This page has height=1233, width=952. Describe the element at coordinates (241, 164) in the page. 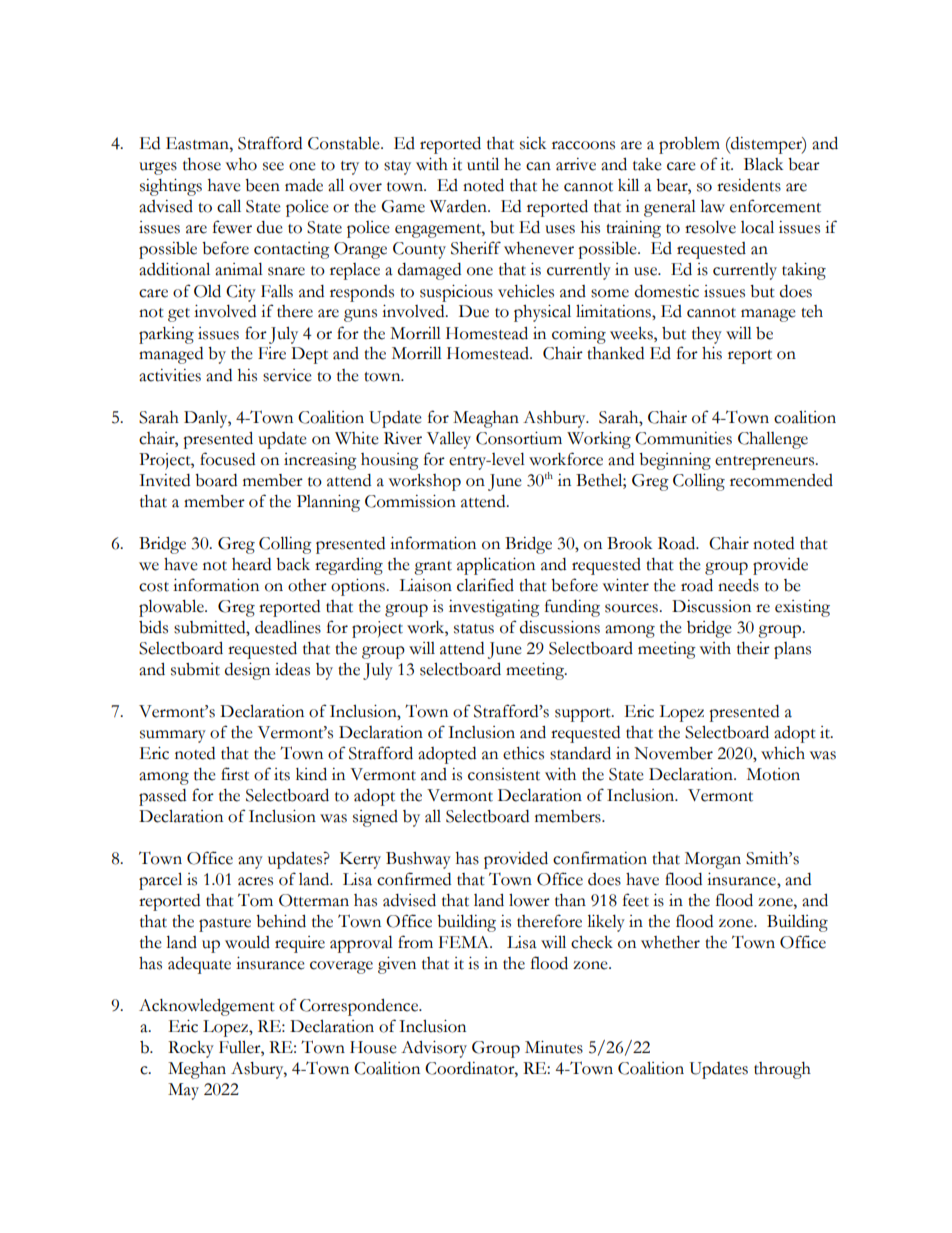

I see `who` at that location.
